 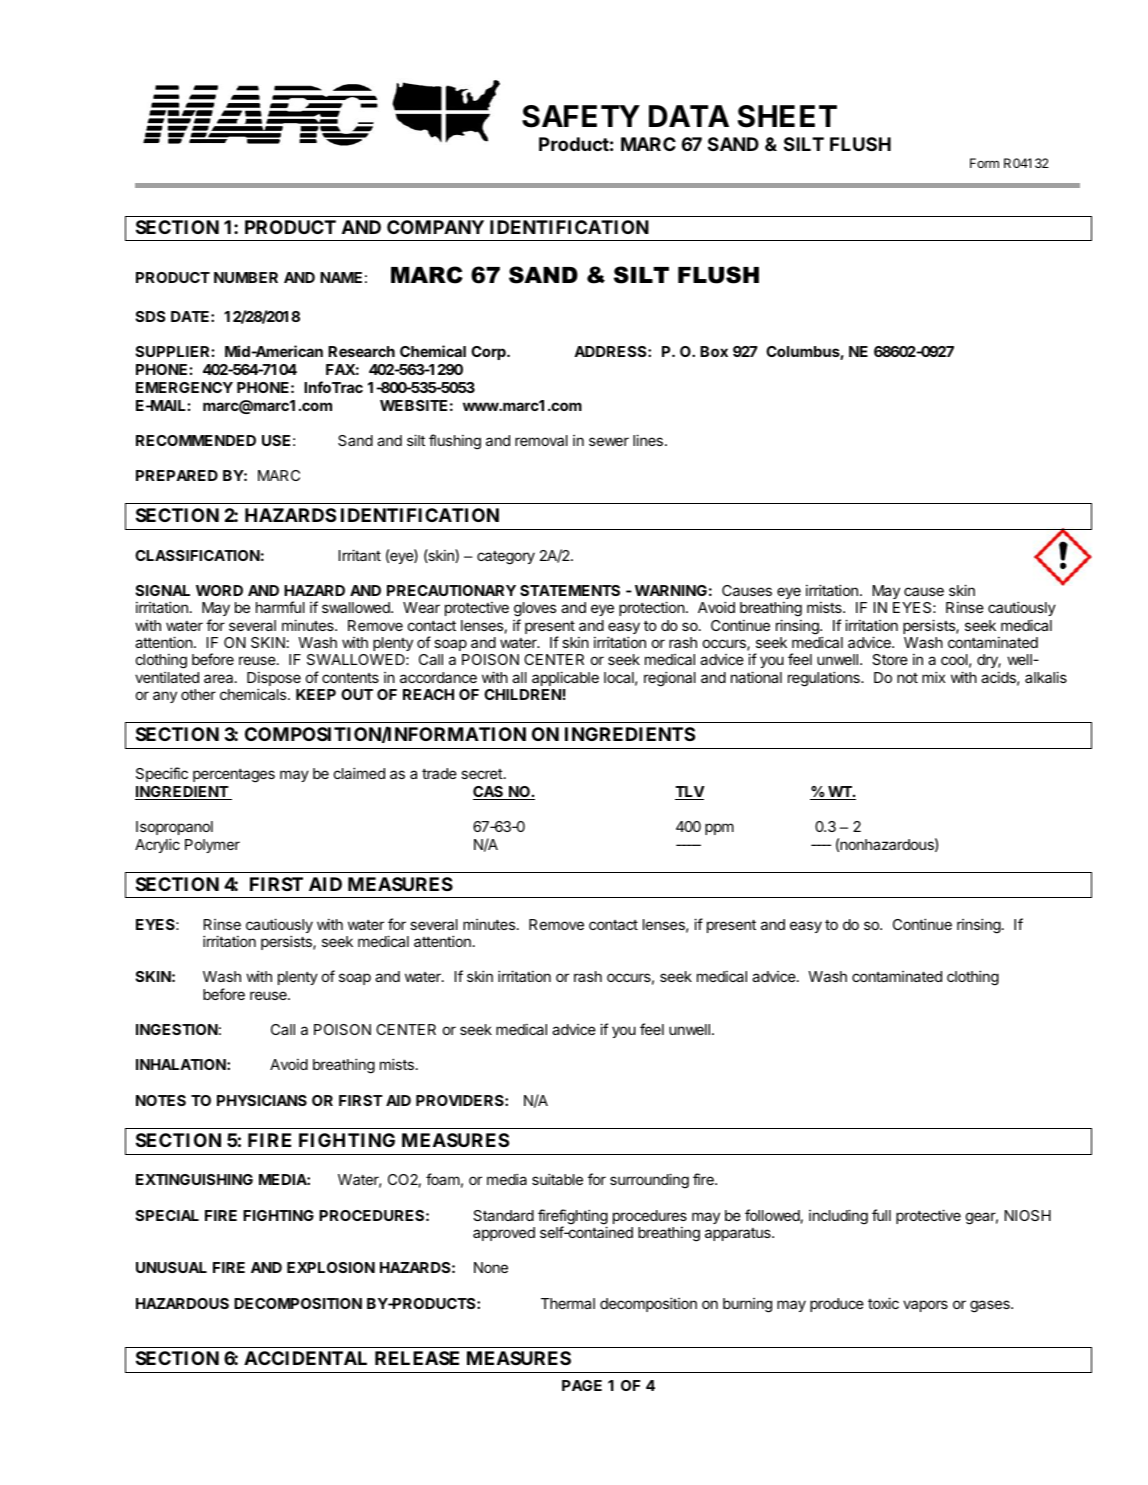 I want to click on SAFETY, so click(x=581, y=116).
